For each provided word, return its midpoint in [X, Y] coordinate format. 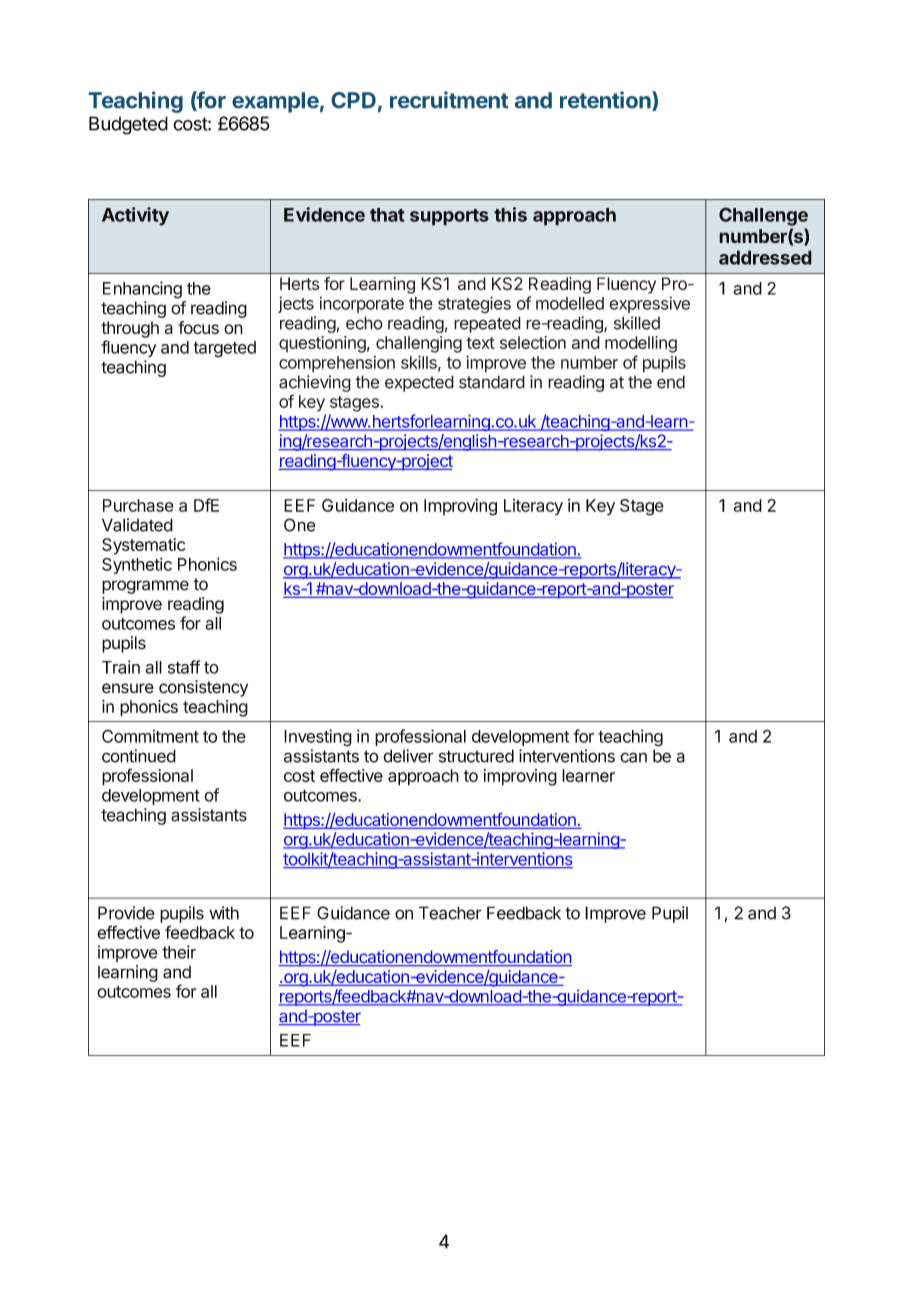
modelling [641, 344]
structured [476, 756]
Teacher [450, 913]
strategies [474, 305]
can [633, 757]
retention [606, 101]
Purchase [138, 505]
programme [145, 587]
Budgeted [128, 125]
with [224, 913]
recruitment [449, 99]
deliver [408, 756]
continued [139, 756]
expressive [649, 304]
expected [419, 383]
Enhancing [142, 290]
